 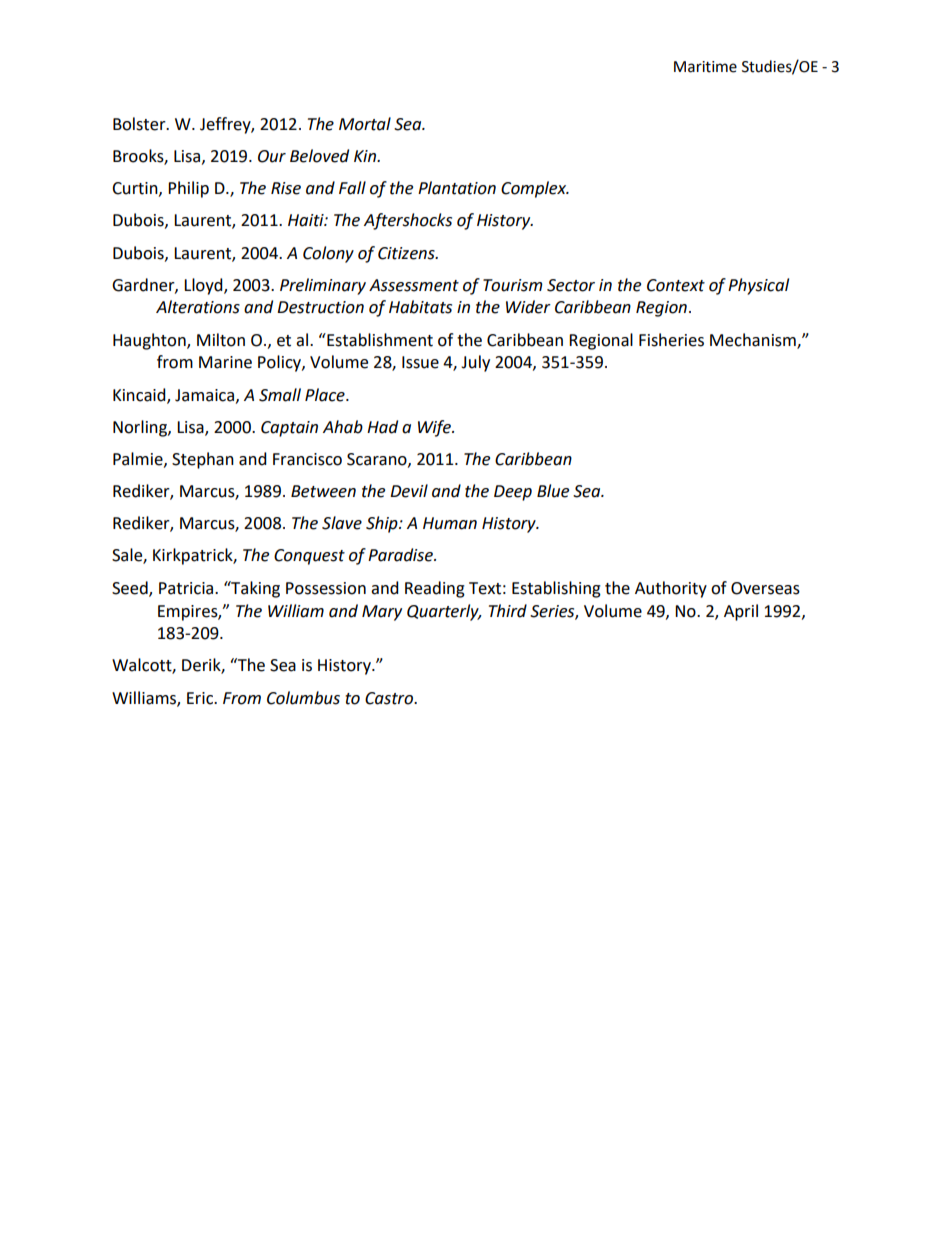 I want to click on Authority, so click(x=671, y=589).
